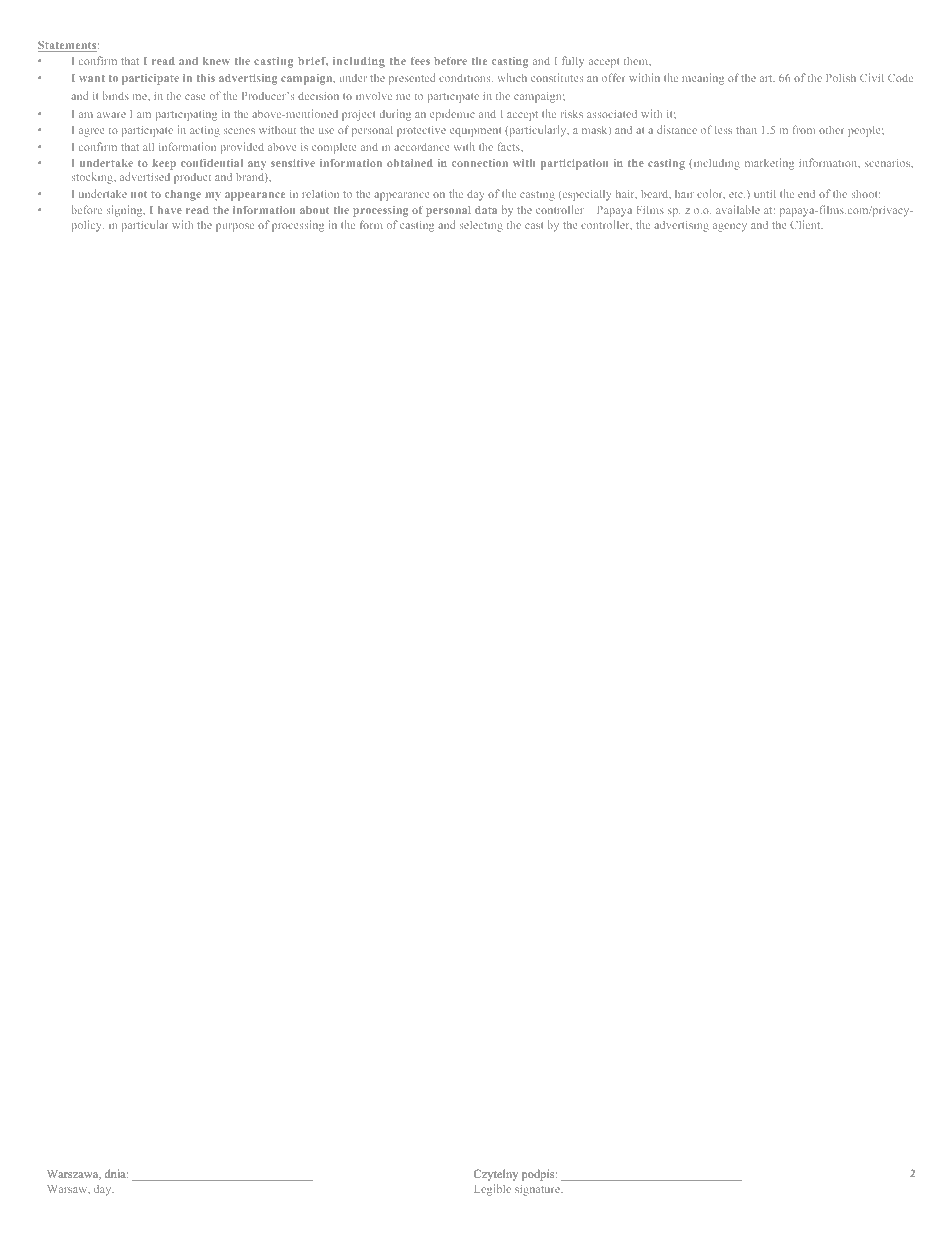  I want to click on Client, so click(806, 224).
